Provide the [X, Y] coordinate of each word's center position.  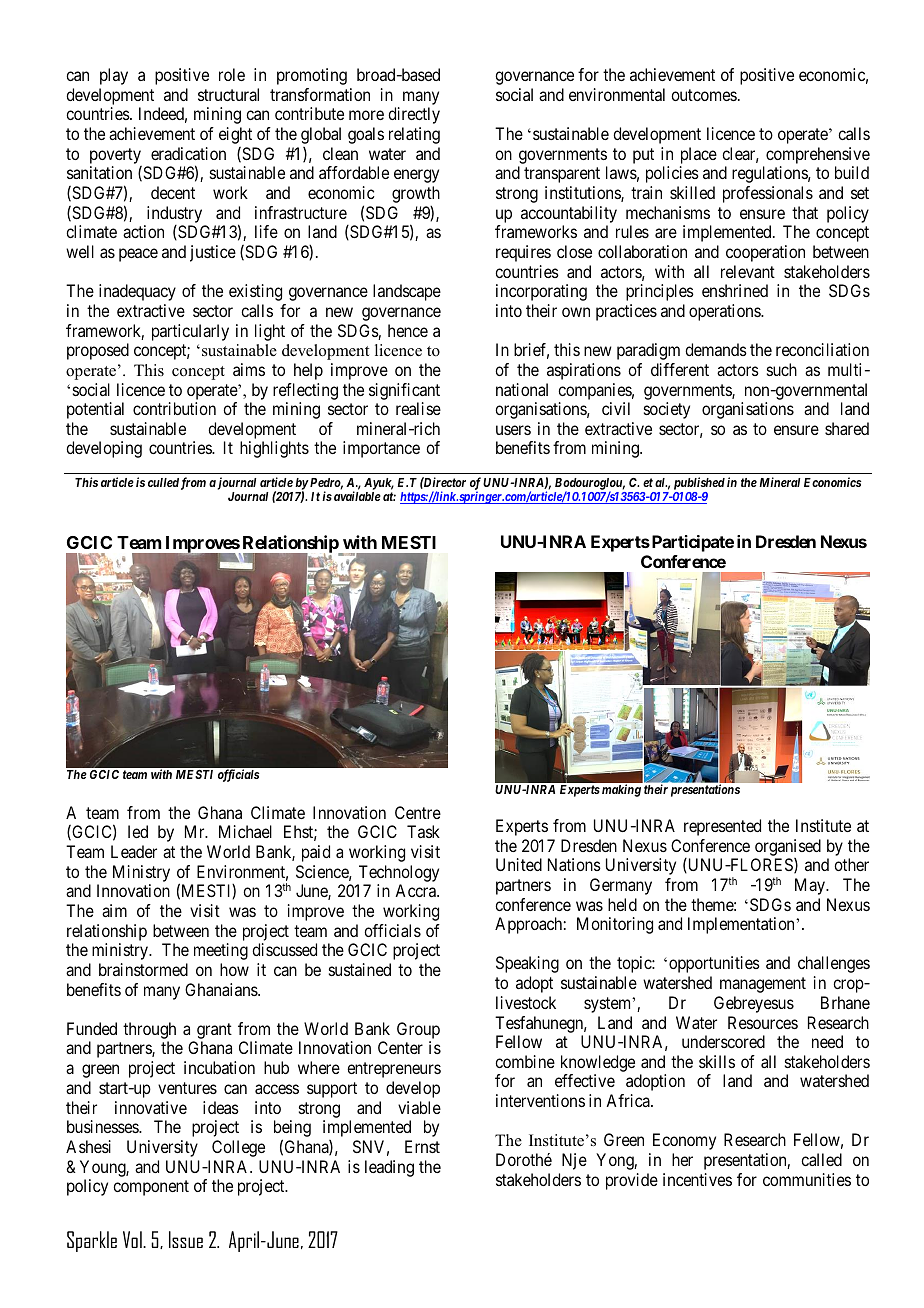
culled [163, 482]
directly [414, 115]
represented [722, 827]
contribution [174, 408]
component [151, 1188]
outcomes [704, 95]
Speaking [527, 964]
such [782, 369]
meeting [221, 951]
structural [228, 94]
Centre [418, 812]
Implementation [742, 925]
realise [418, 408]
